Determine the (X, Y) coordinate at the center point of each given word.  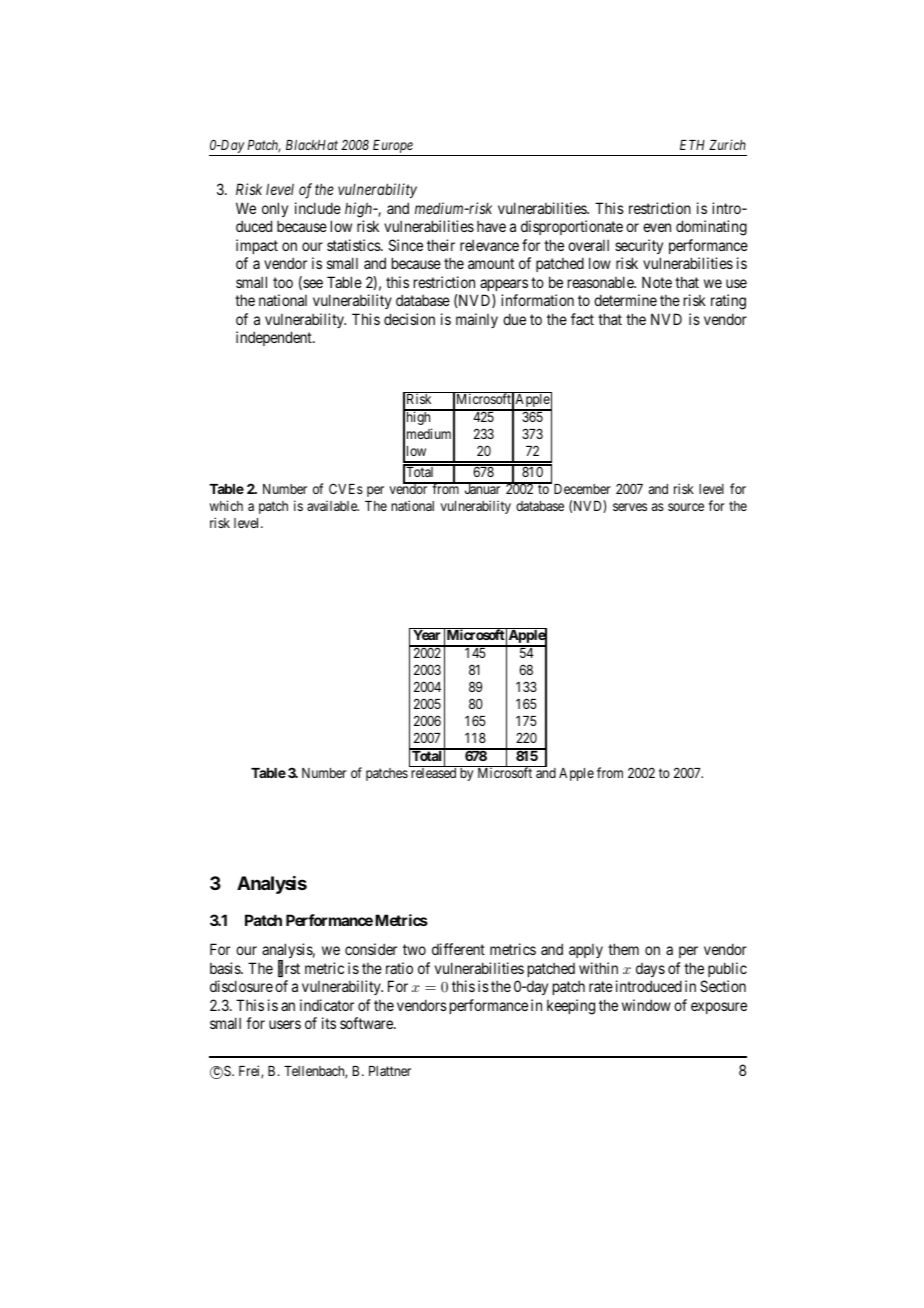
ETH (692, 145)
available (333, 505)
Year (426, 635)
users (285, 1024)
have (491, 226)
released (434, 772)
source (686, 507)
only (275, 209)
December (581, 488)
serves (630, 507)
